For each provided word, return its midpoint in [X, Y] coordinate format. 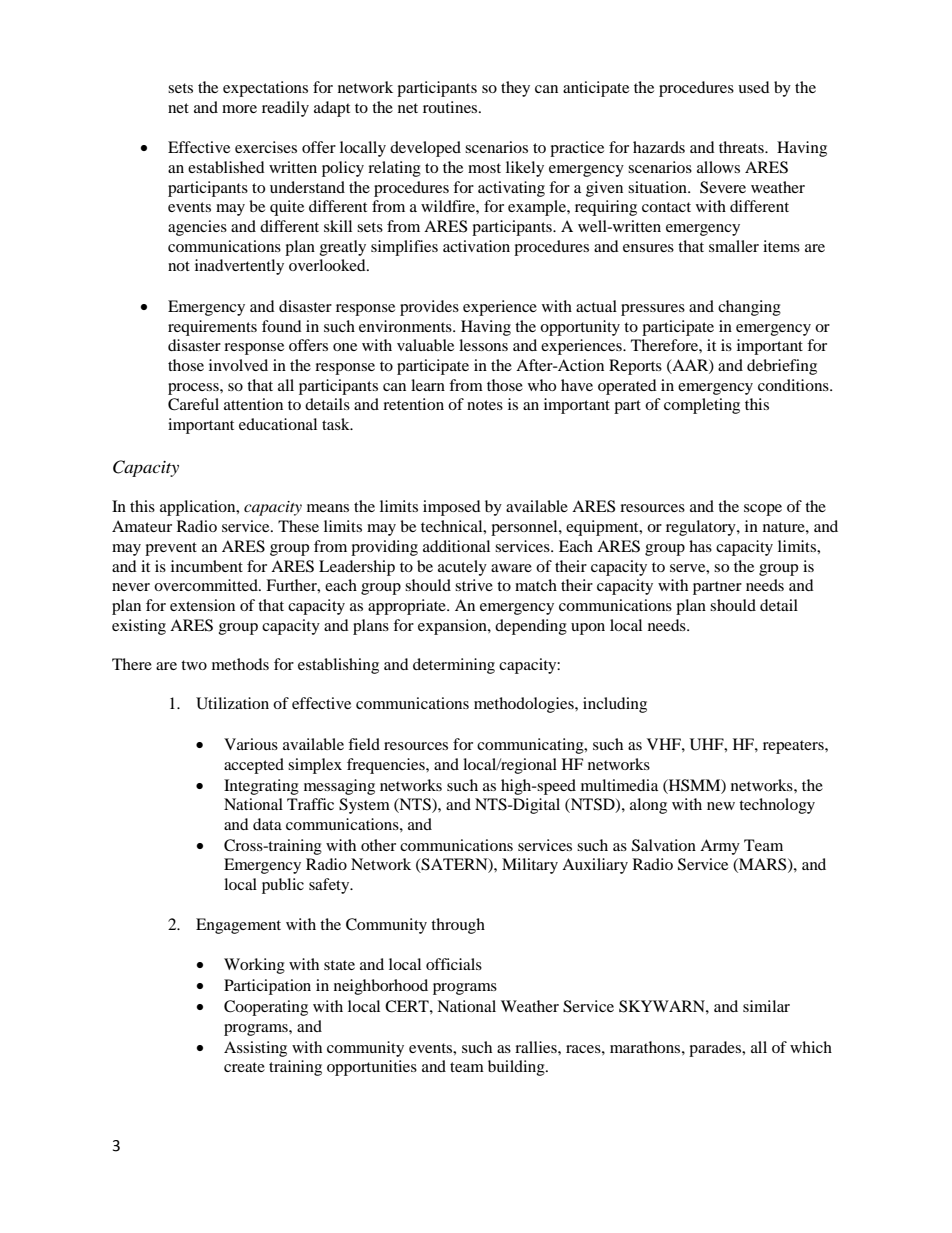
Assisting [255, 1049]
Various [251, 744]
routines [451, 107]
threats [742, 147]
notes [485, 405]
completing [702, 406]
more [239, 109]
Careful [193, 404]
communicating [531, 746]
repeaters [794, 747]
